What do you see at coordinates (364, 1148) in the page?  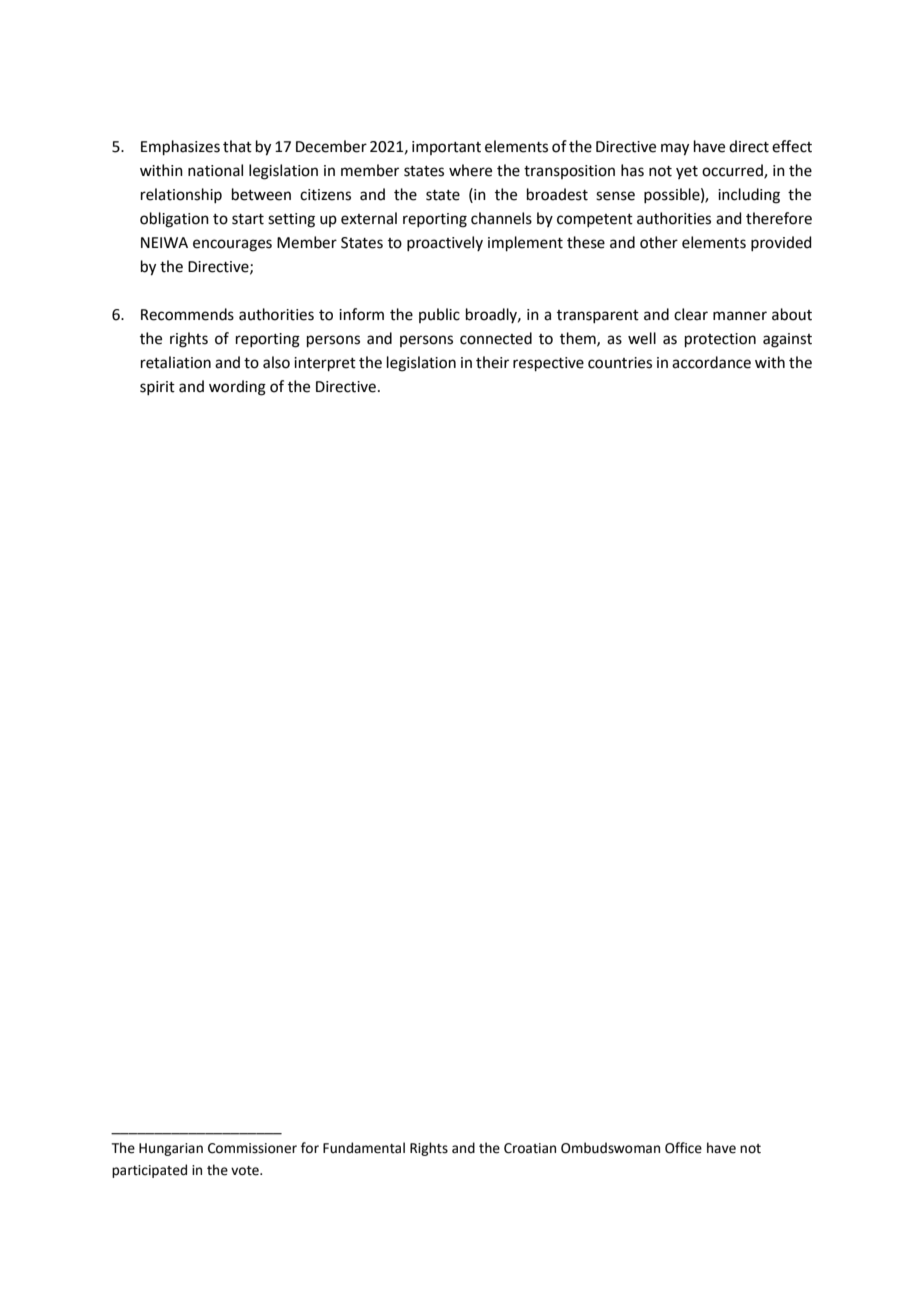 I see `Fundamental` at bounding box center [364, 1148].
